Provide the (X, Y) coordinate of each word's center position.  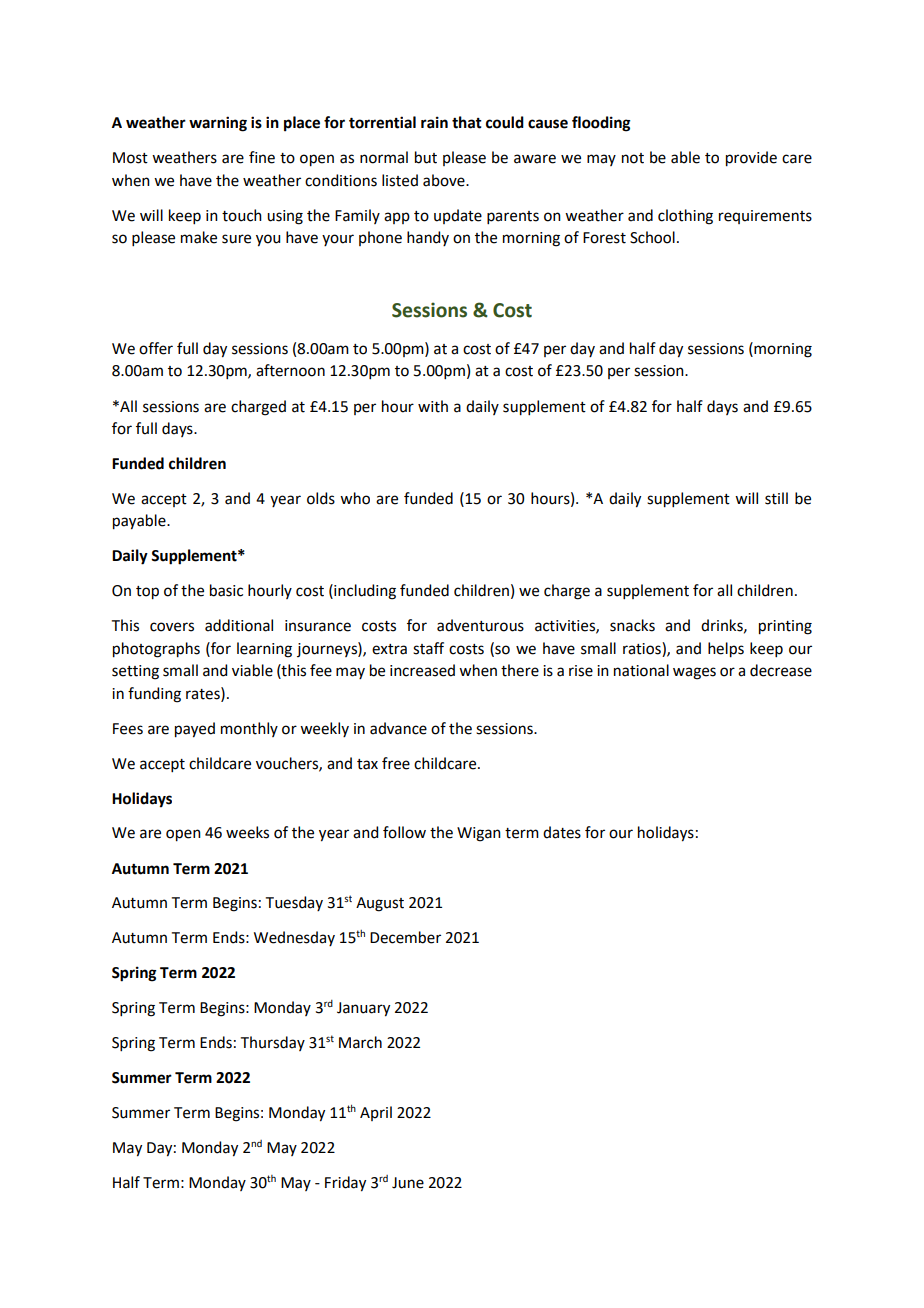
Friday (345, 1184)
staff (428, 648)
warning (218, 124)
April (376, 1113)
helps (726, 650)
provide (751, 159)
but (426, 157)
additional (239, 625)
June (408, 1183)
